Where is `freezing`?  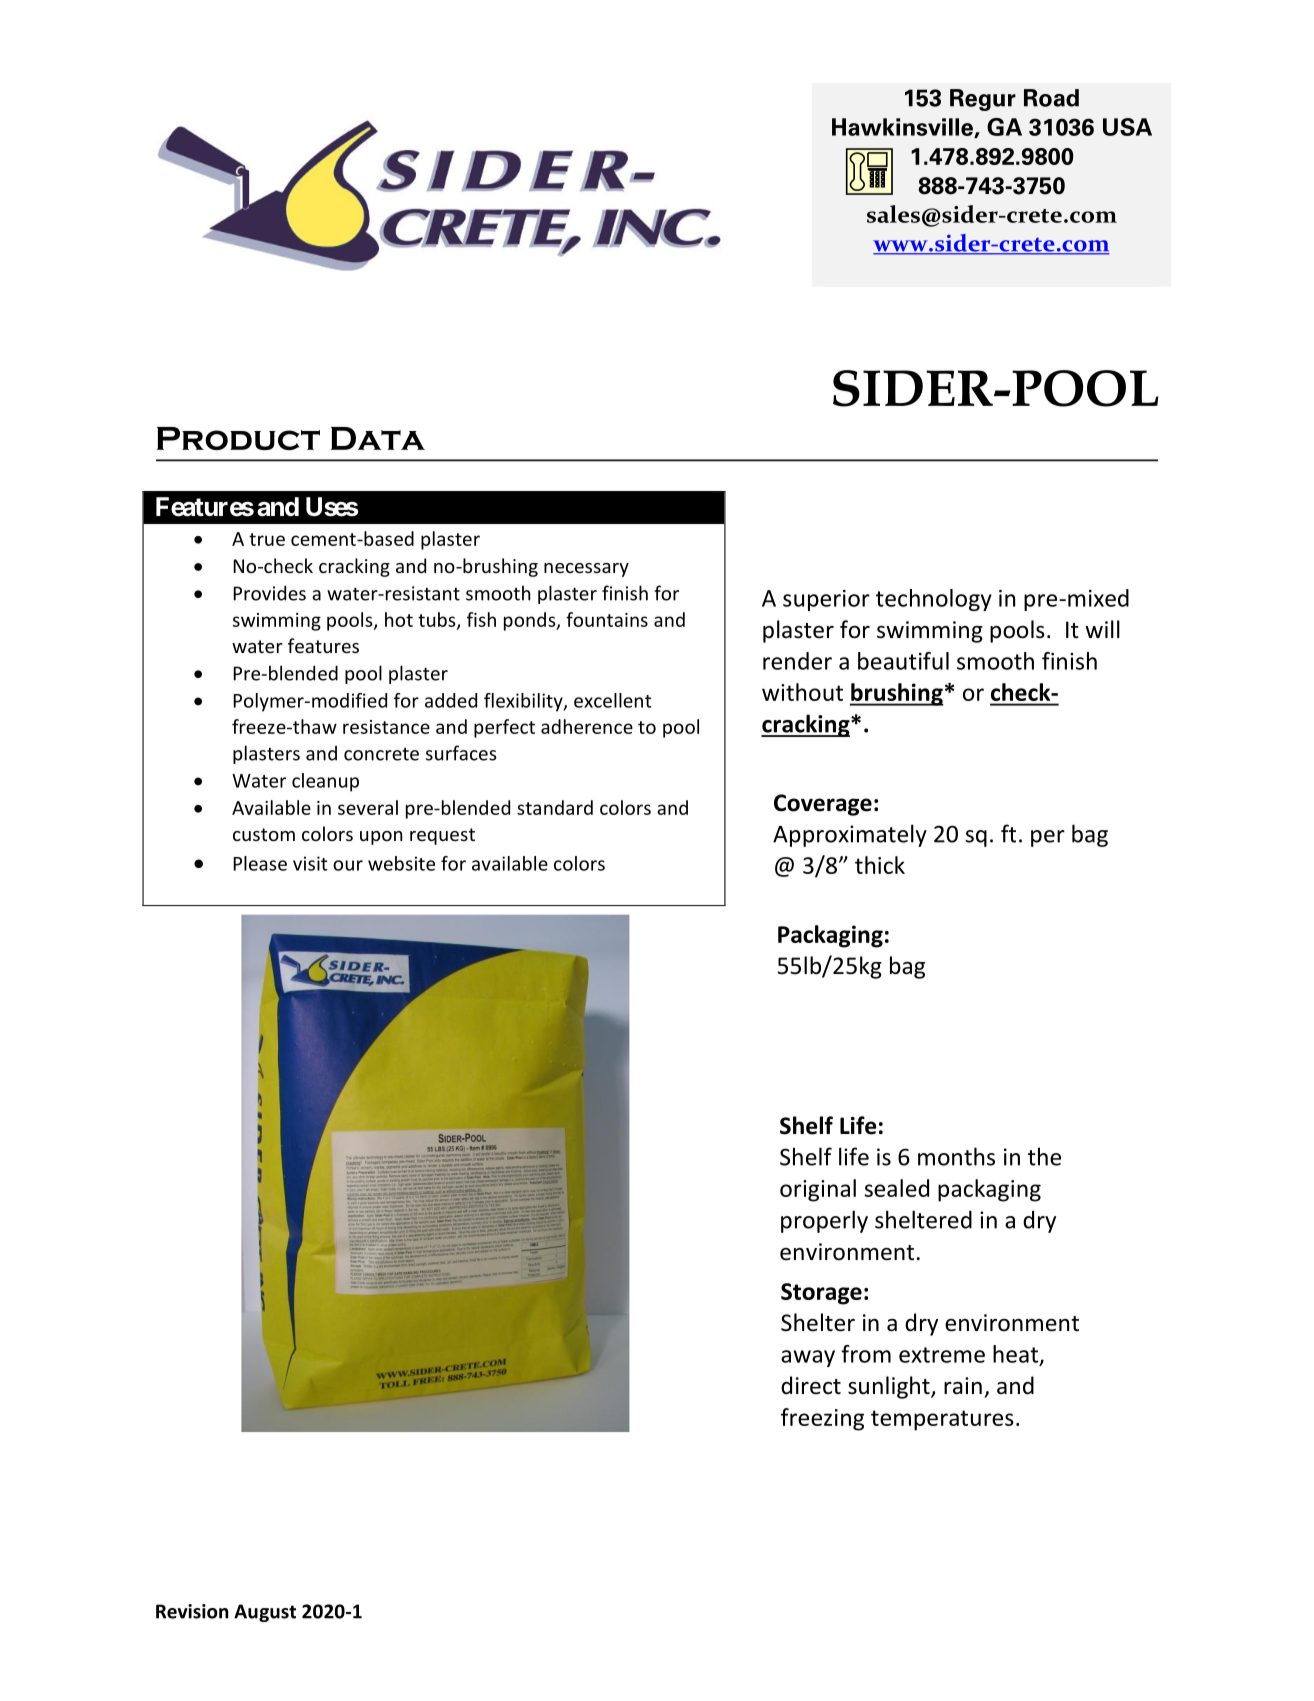
freezing is located at coordinates (822, 1419).
